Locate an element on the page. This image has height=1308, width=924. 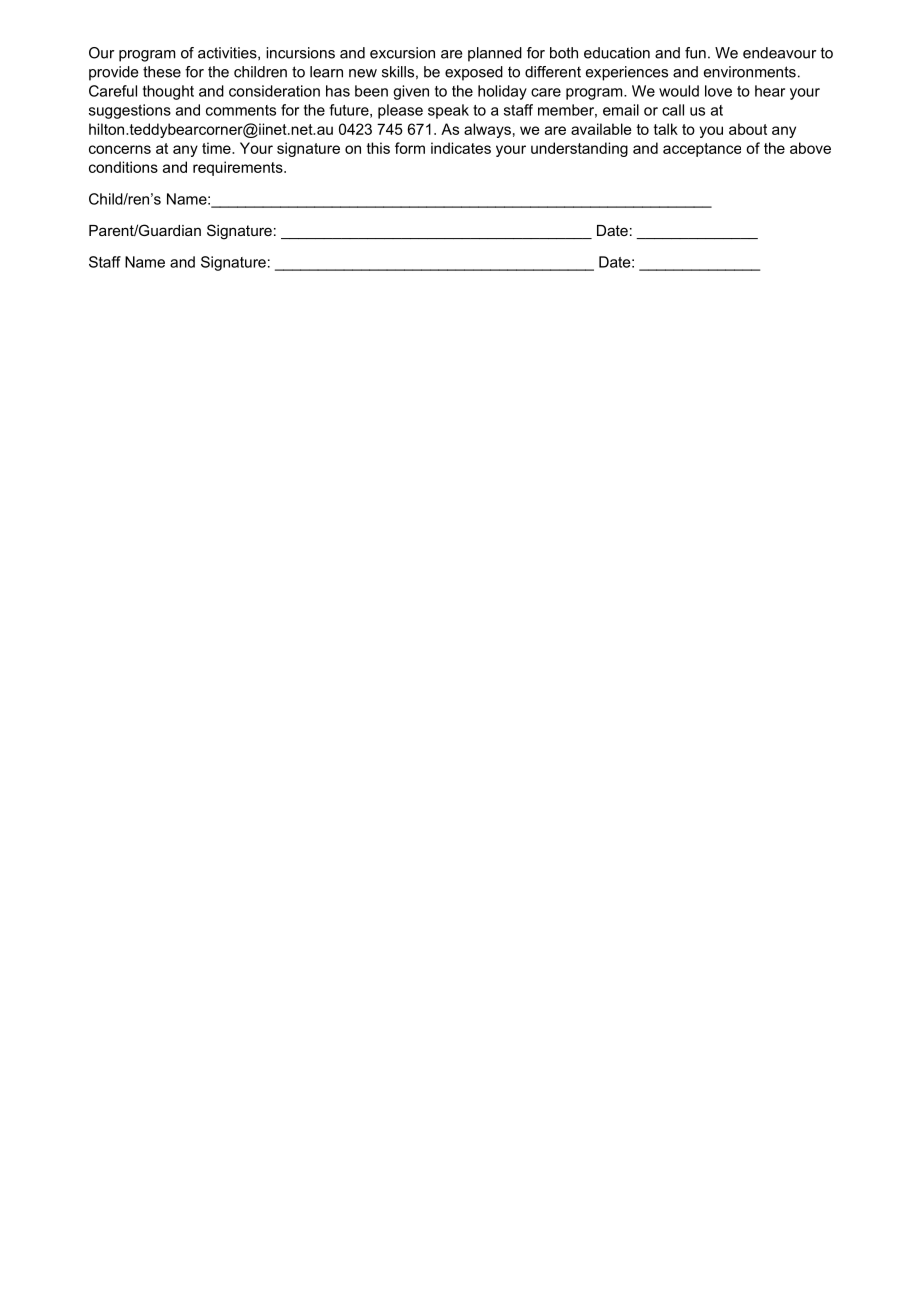
indicates is located at coordinates (461, 148).
